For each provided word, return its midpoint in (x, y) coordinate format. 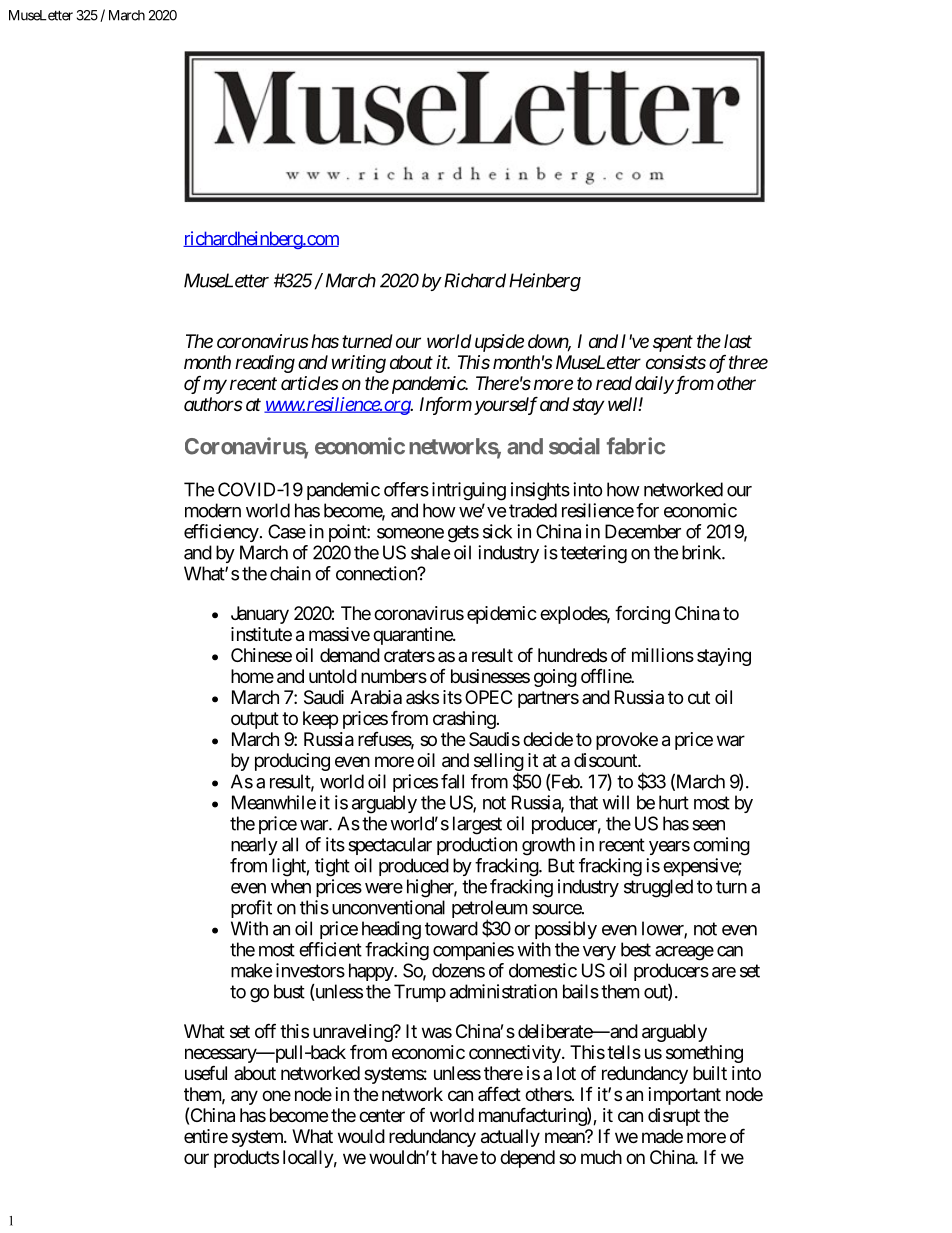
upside (499, 343)
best (636, 949)
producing (292, 762)
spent (673, 343)
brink (702, 552)
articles (310, 383)
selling (499, 763)
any (244, 1097)
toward (451, 928)
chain (290, 573)
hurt (674, 802)
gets (463, 534)
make (251, 970)
